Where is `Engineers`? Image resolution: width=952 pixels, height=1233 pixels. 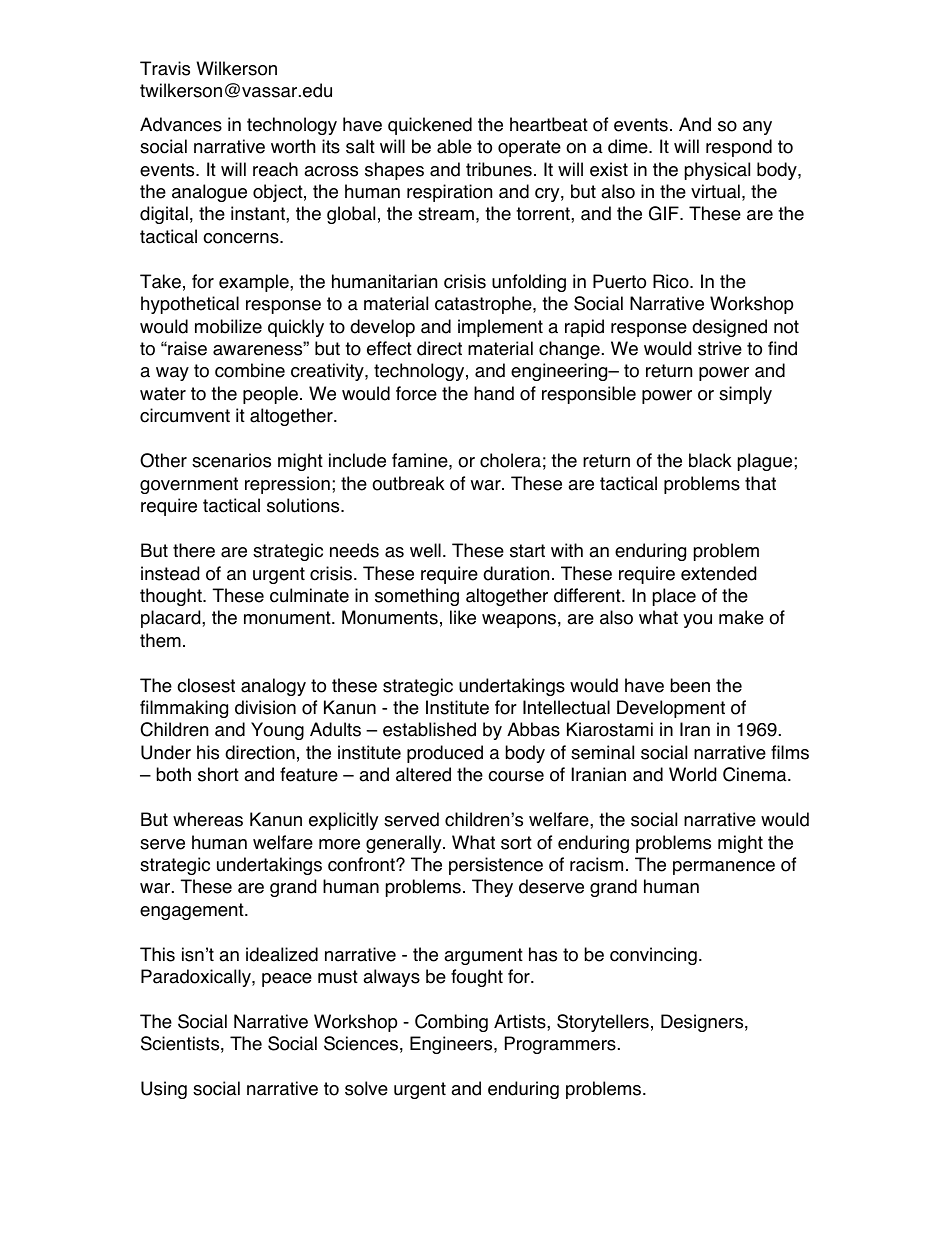
Engineers is located at coordinates (452, 1045).
